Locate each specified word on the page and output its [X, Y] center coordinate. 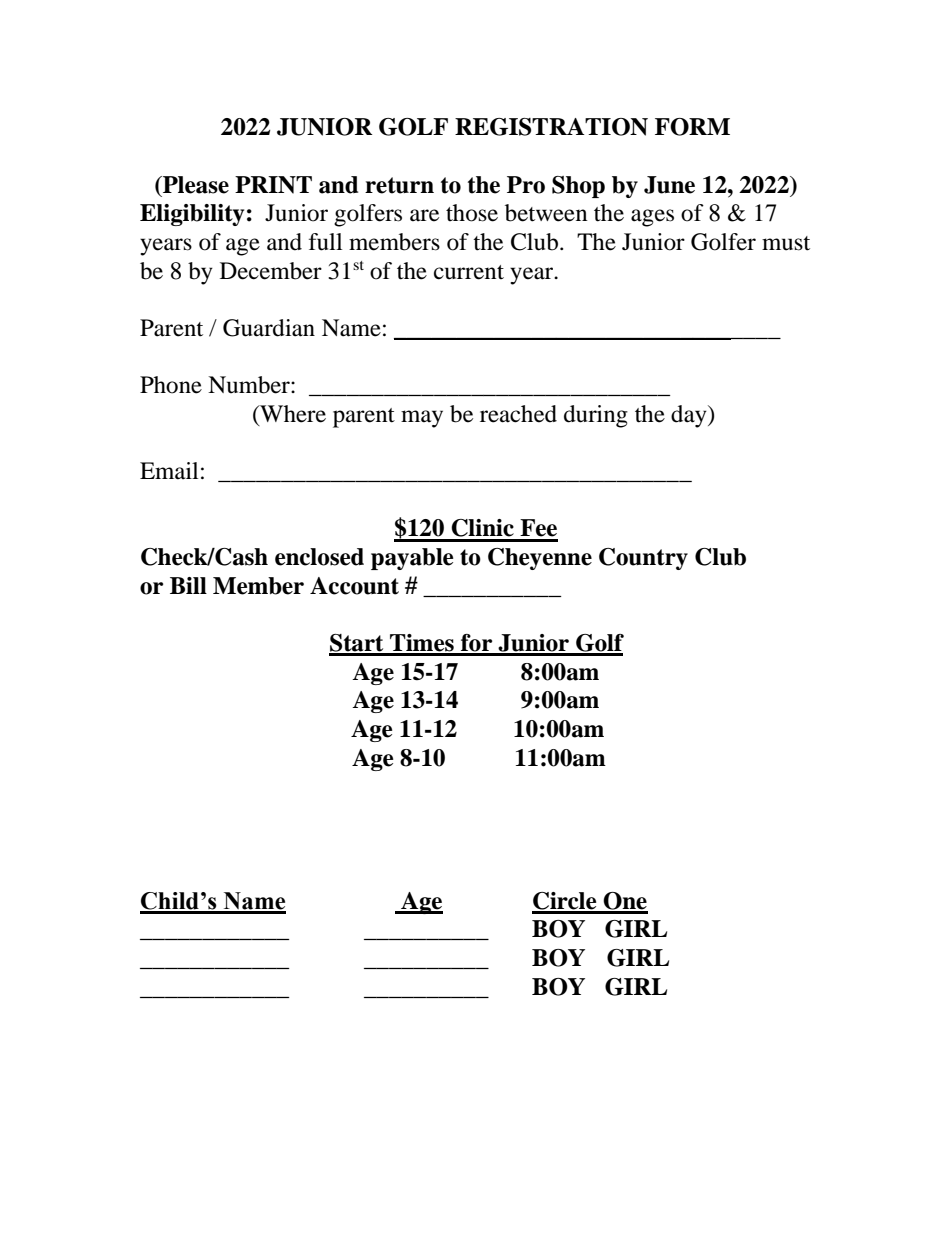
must [786, 243]
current [469, 272]
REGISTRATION [551, 127]
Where [292, 414]
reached [518, 414]
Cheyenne [540, 559]
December [271, 271]
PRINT [273, 185]
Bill [188, 585]
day [690, 416]
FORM [692, 127]
